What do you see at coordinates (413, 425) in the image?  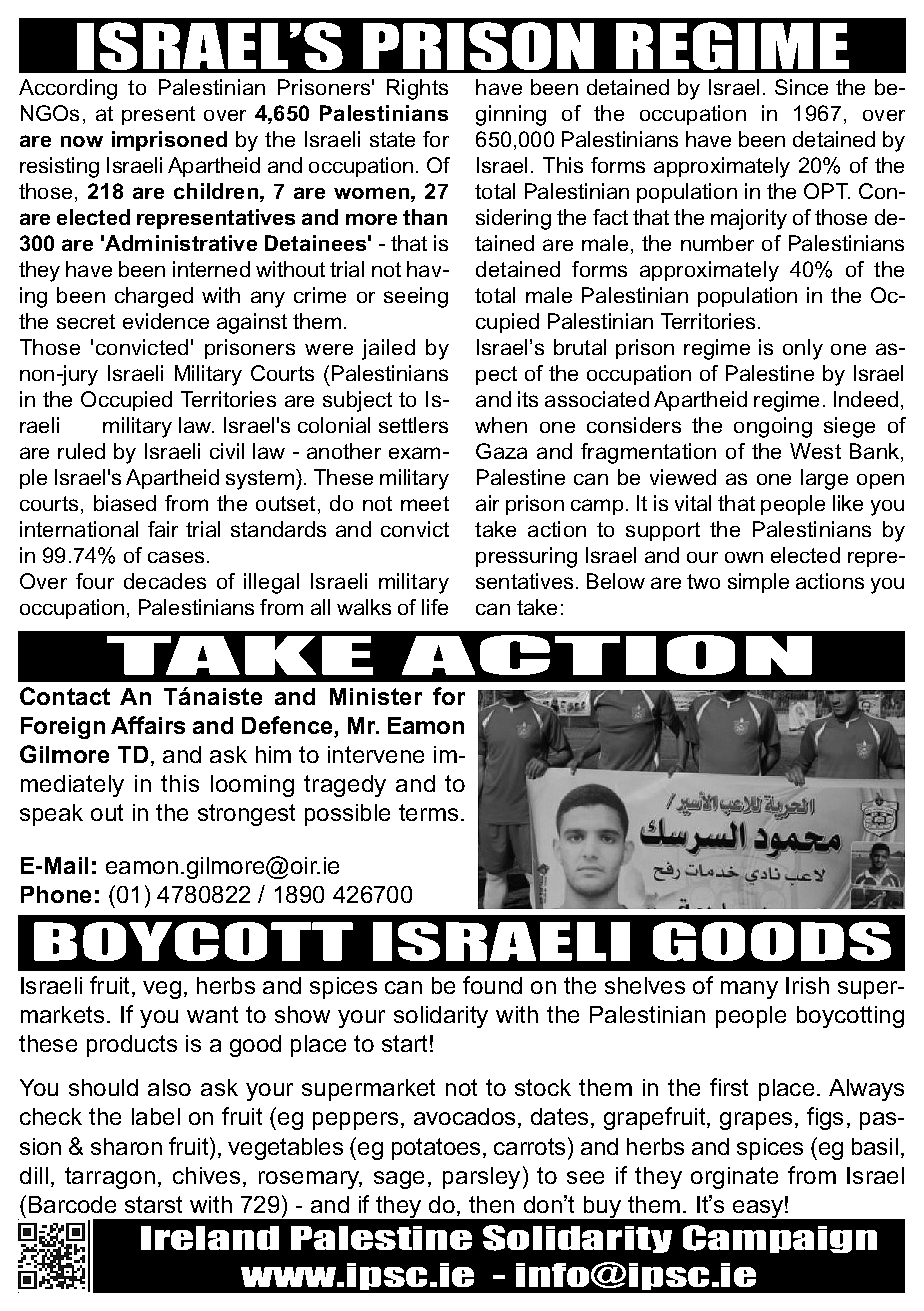 I see `settlers` at bounding box center [413, 425].
